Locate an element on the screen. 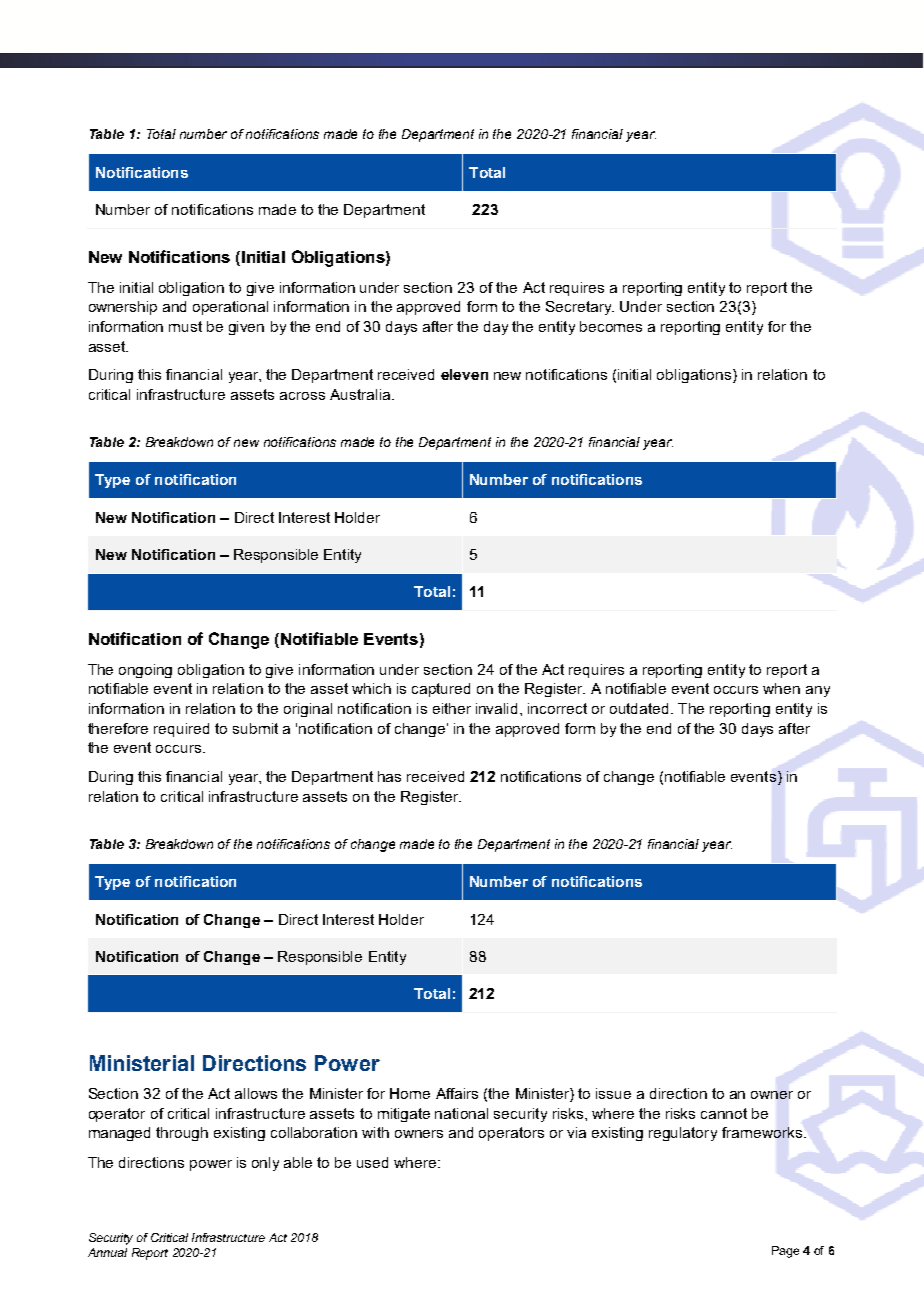  required is located at coordinates (181, 730).
